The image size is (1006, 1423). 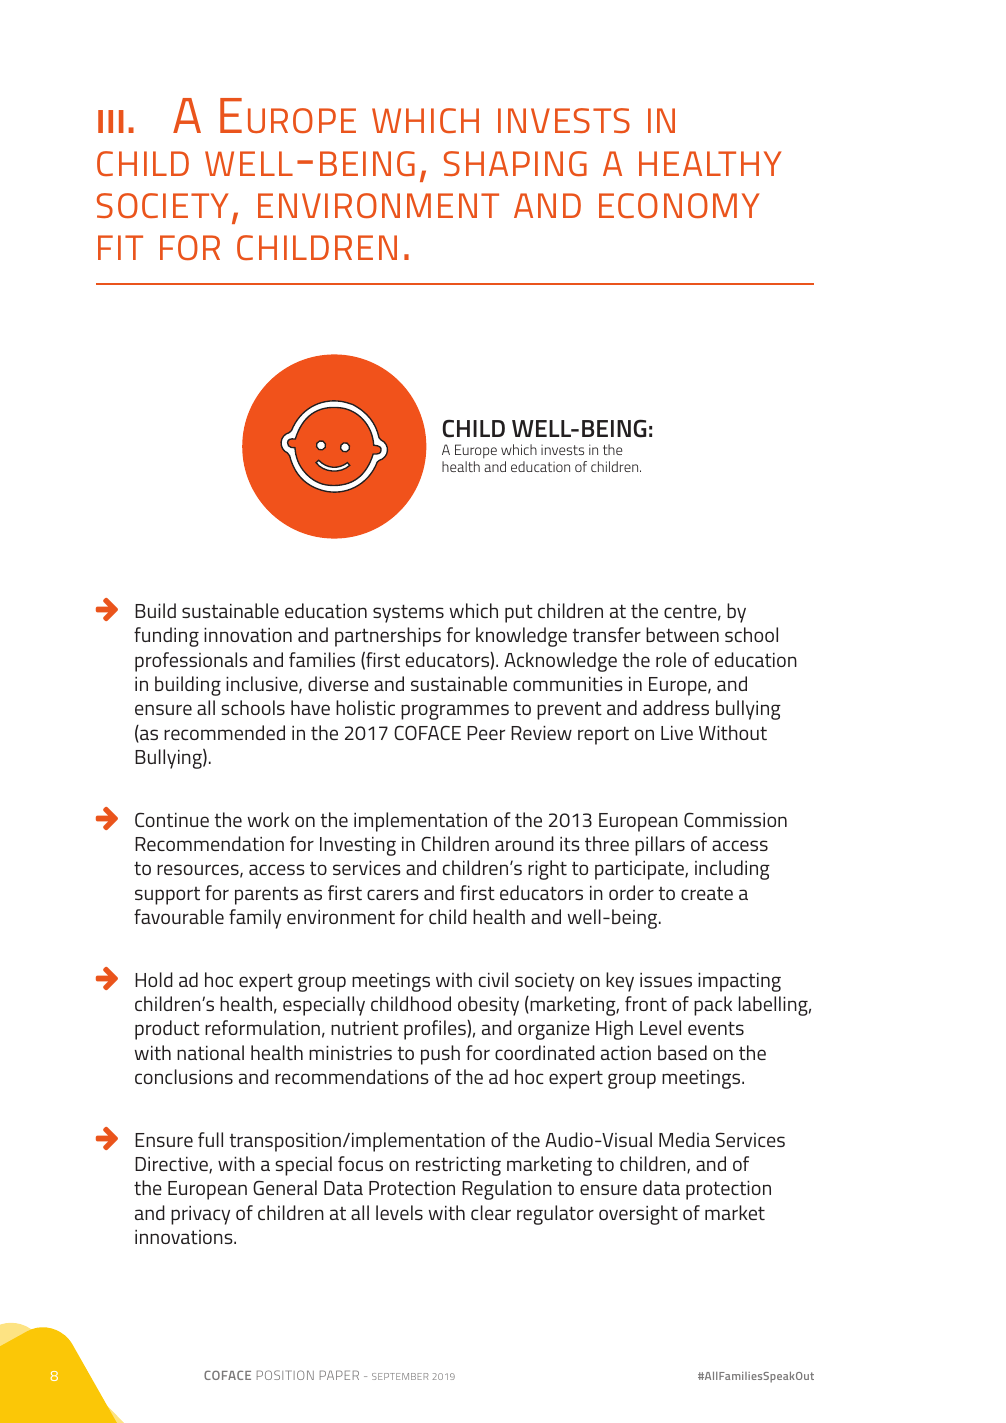 What do you see at coordinates (515, 163) in the document?
I see `shaping` at bounding box center [515, 163].
